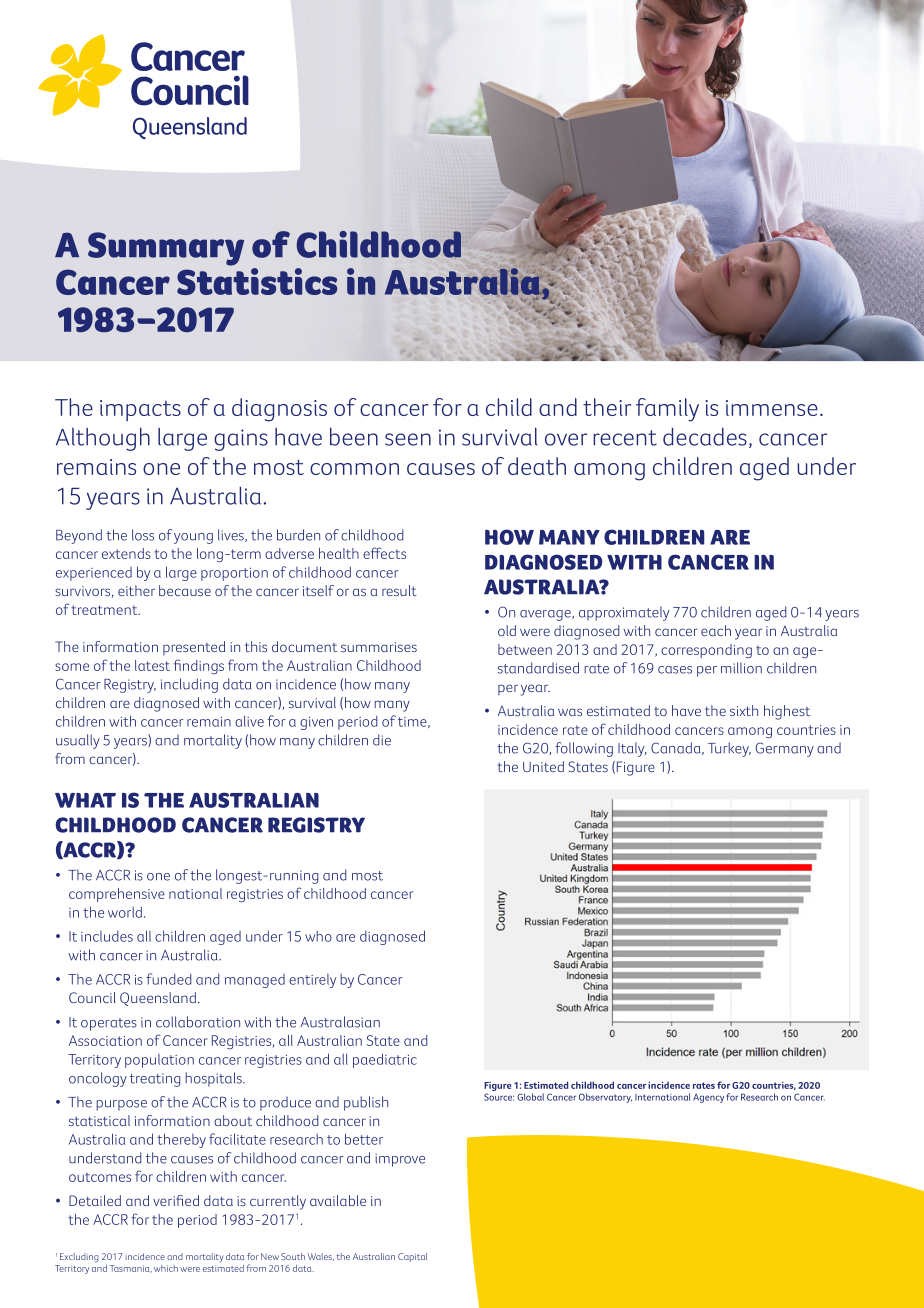 The height and width of the screenshot is (1308, 924). What do you see at coordinates (729, 749) in the screenshot?
I see `Turkey` at bounding box center [729, 749].
